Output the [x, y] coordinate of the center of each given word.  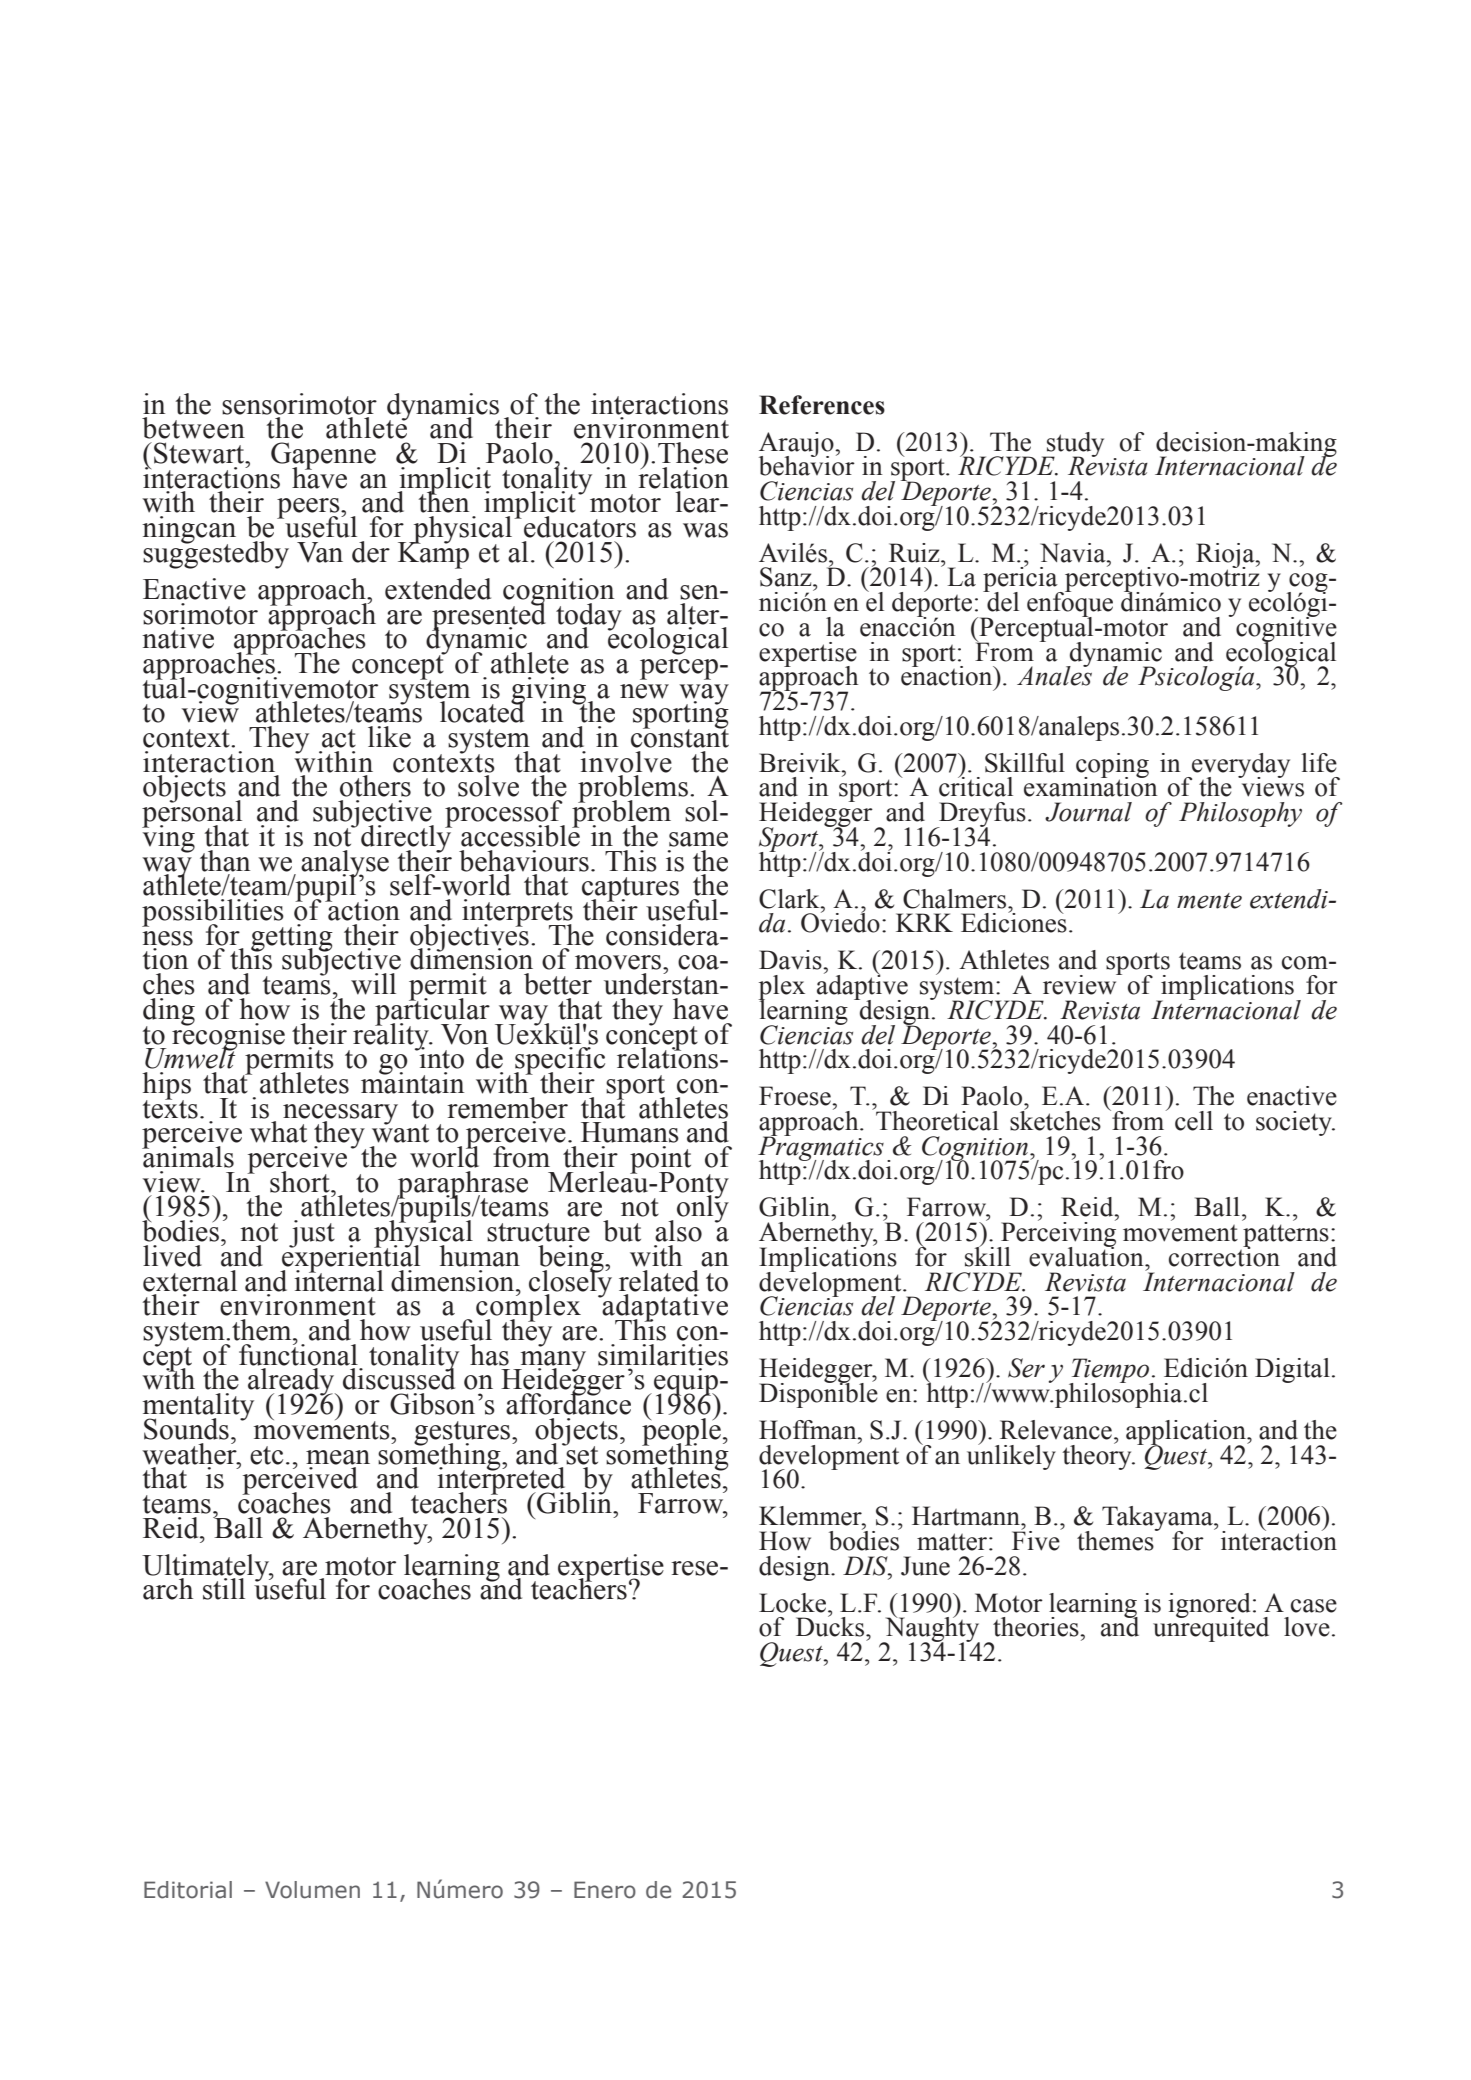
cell [1194, 1121]
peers [309, 509]
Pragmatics [821, 1148]
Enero [605, 1890]
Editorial [188, 1890]
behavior [807, 465]
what [278, 1132]
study [1074, 445]
